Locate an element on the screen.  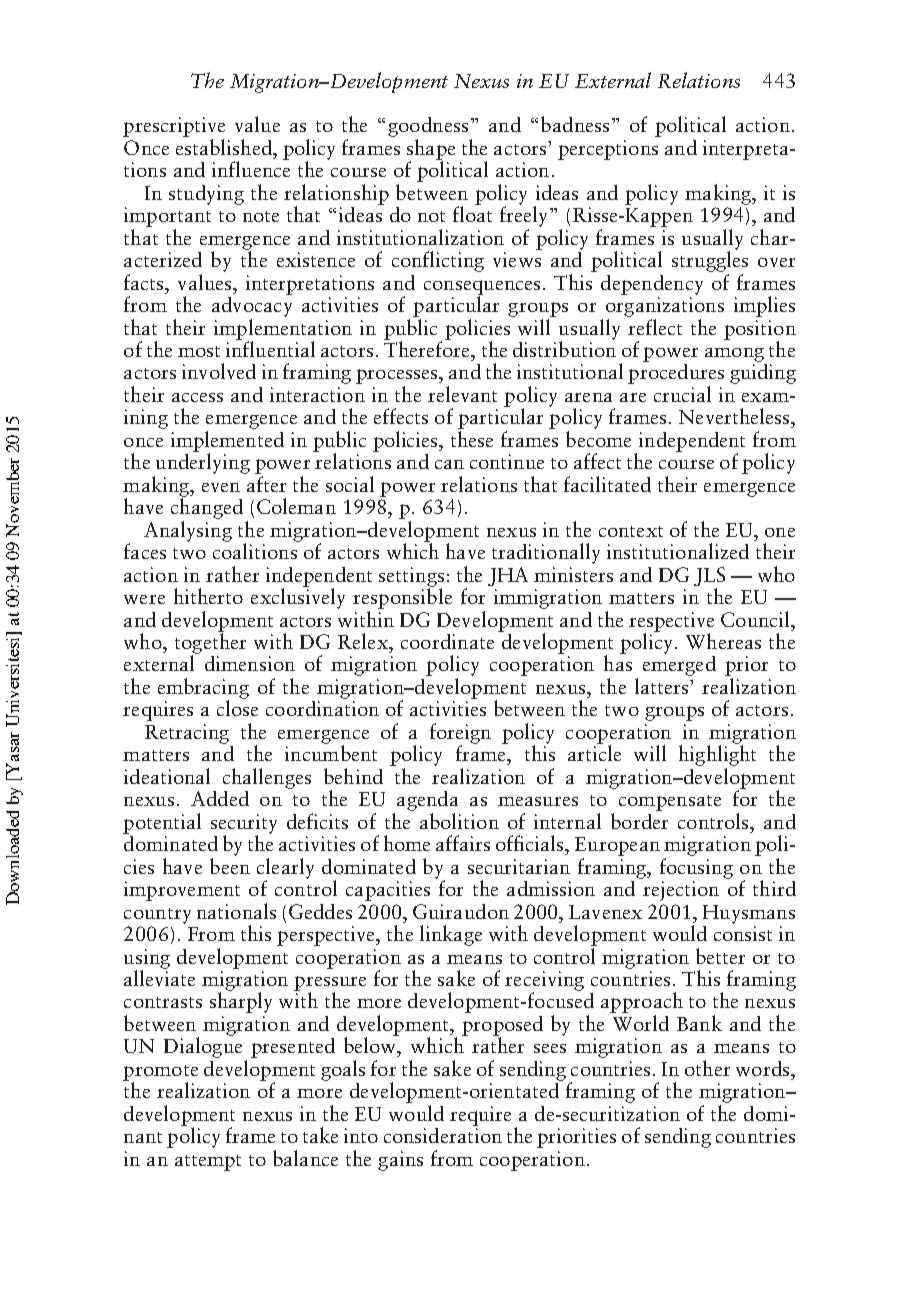
attempt is located at coordinates (208, 1163).
